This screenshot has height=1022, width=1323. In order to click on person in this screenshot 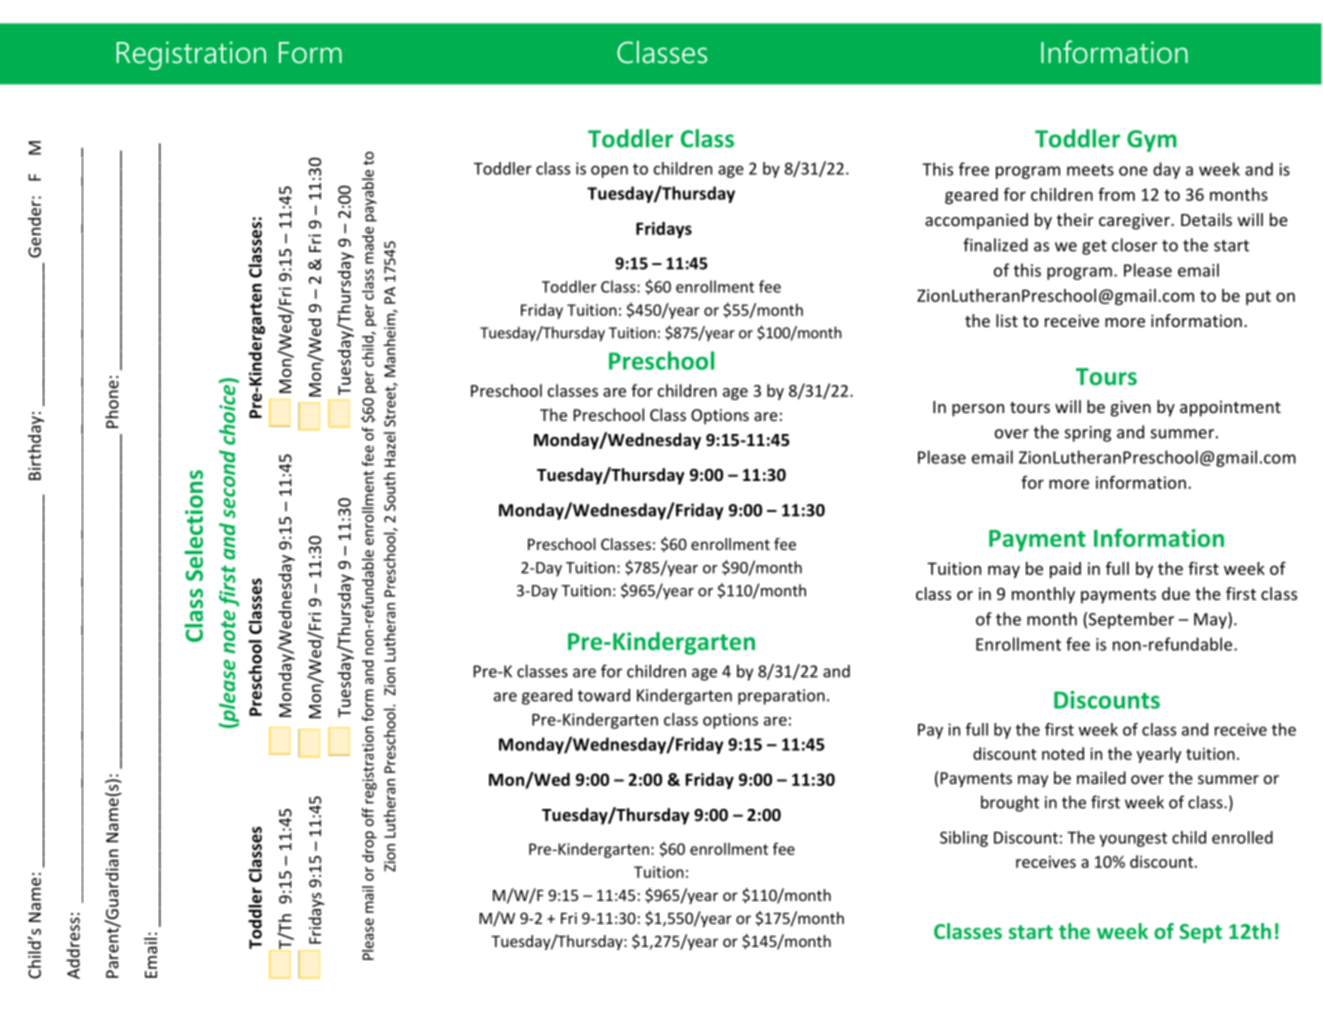, I will do `click(978, 410)`.
